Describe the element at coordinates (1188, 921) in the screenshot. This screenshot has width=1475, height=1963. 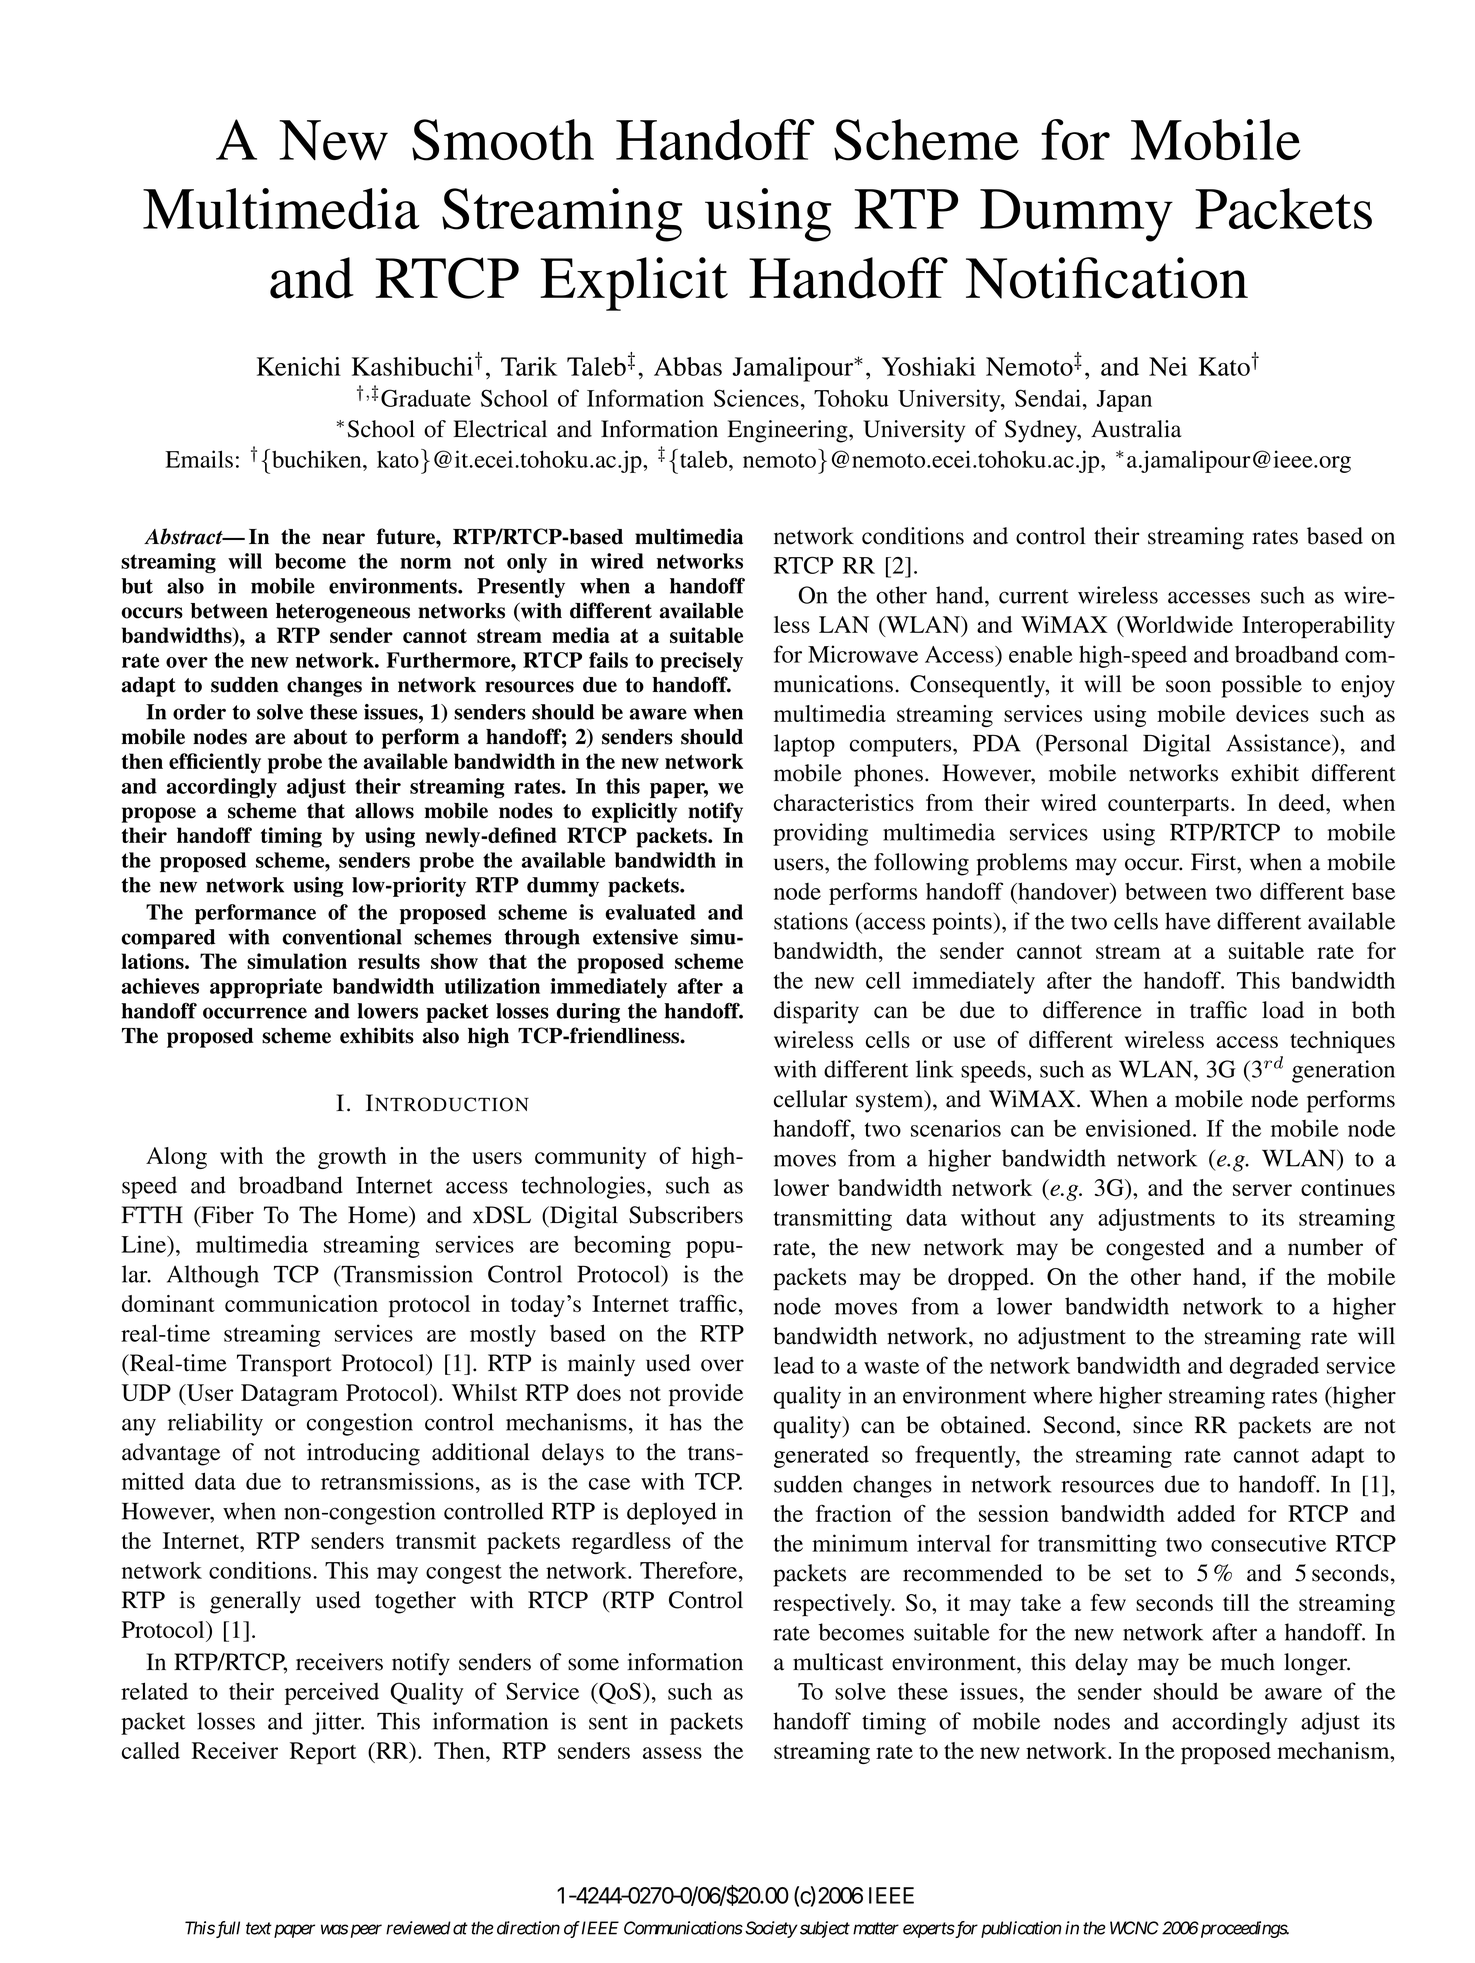
I see `have` at that location.
